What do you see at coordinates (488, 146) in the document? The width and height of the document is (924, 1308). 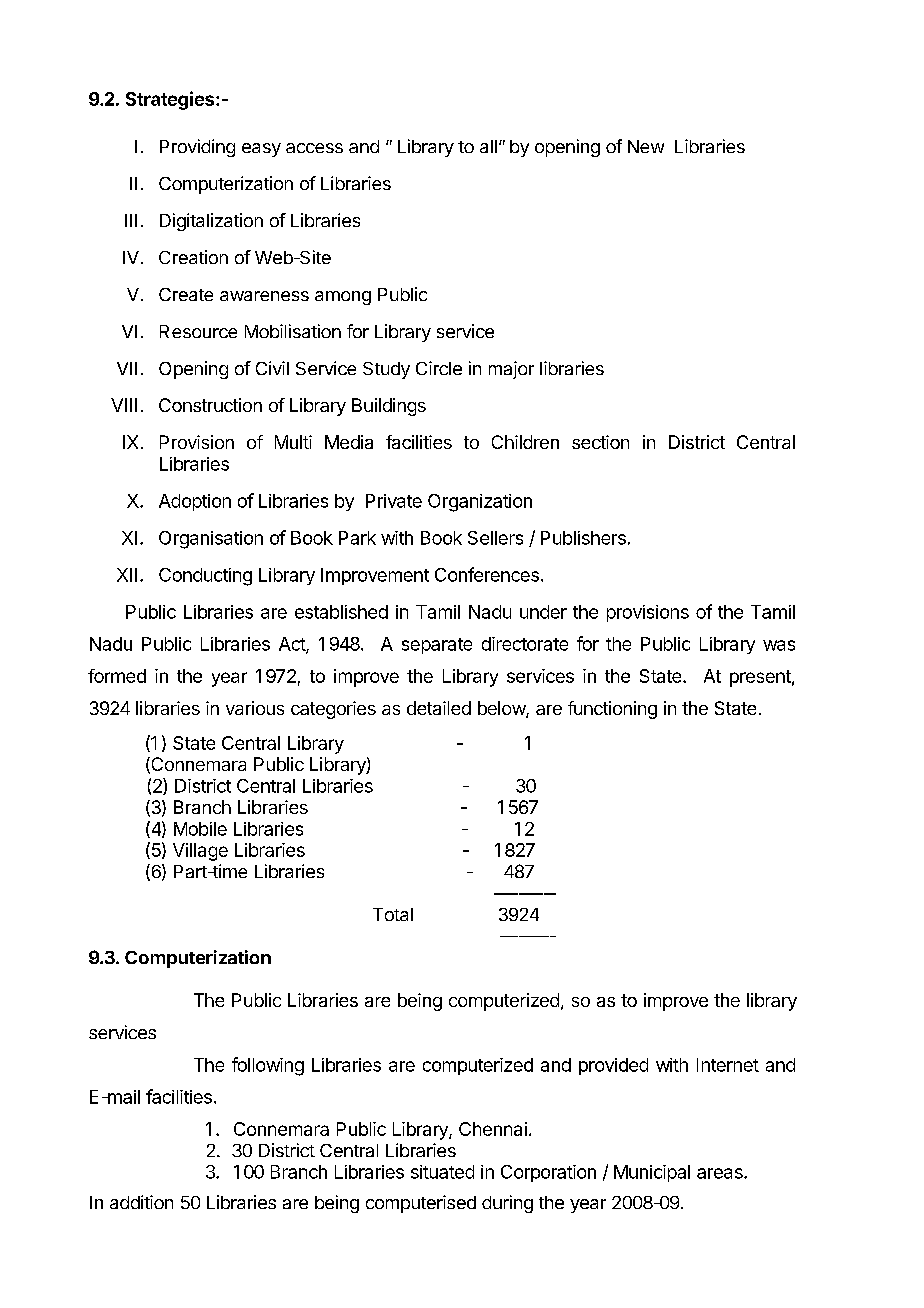 I see `all` at bounding box center [488, 146].
